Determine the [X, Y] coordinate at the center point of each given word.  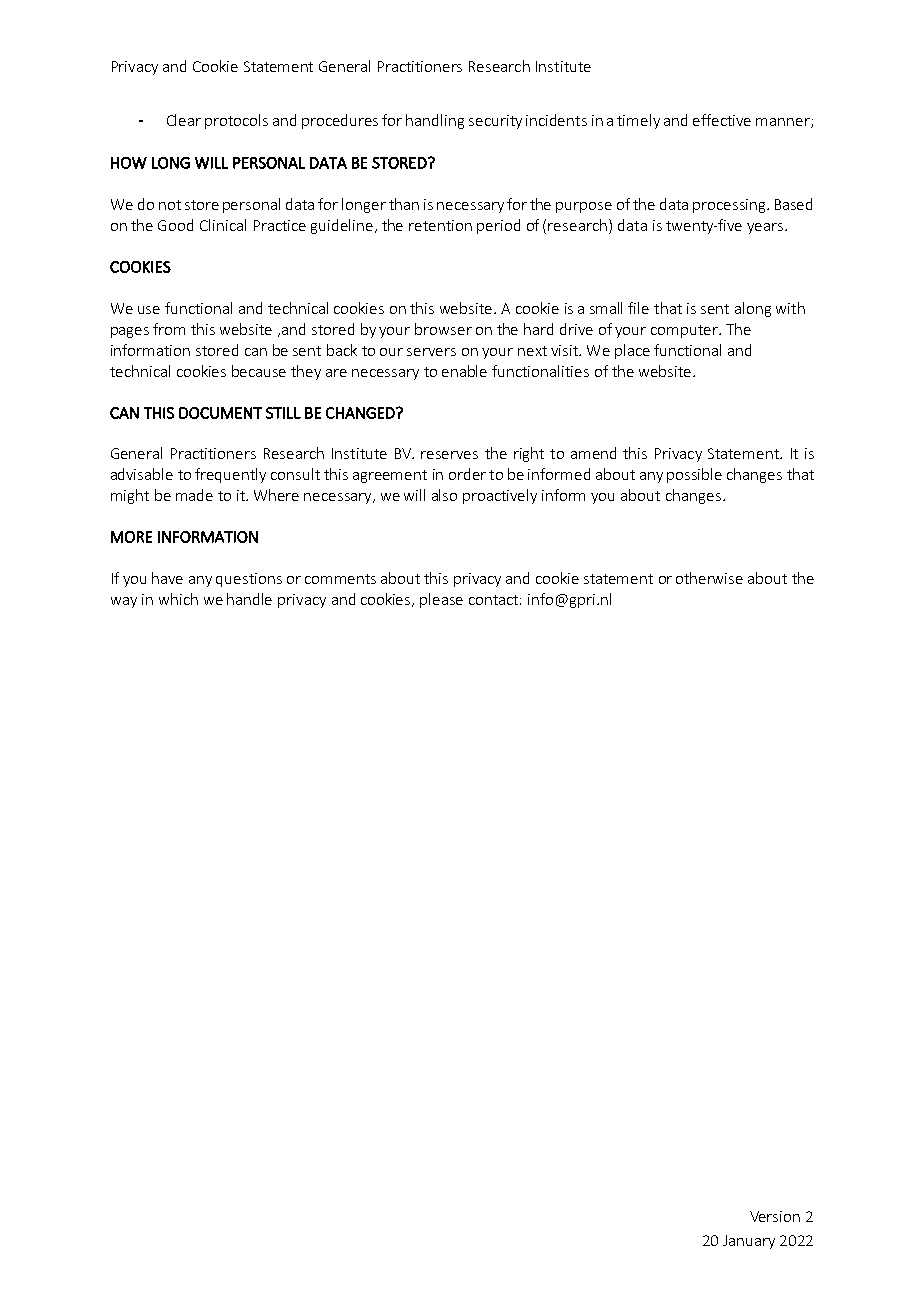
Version [775, 1216]
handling [435, 121]
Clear [184, 120]
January [749, 1242]
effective [722, 120]
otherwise [709, 578]
